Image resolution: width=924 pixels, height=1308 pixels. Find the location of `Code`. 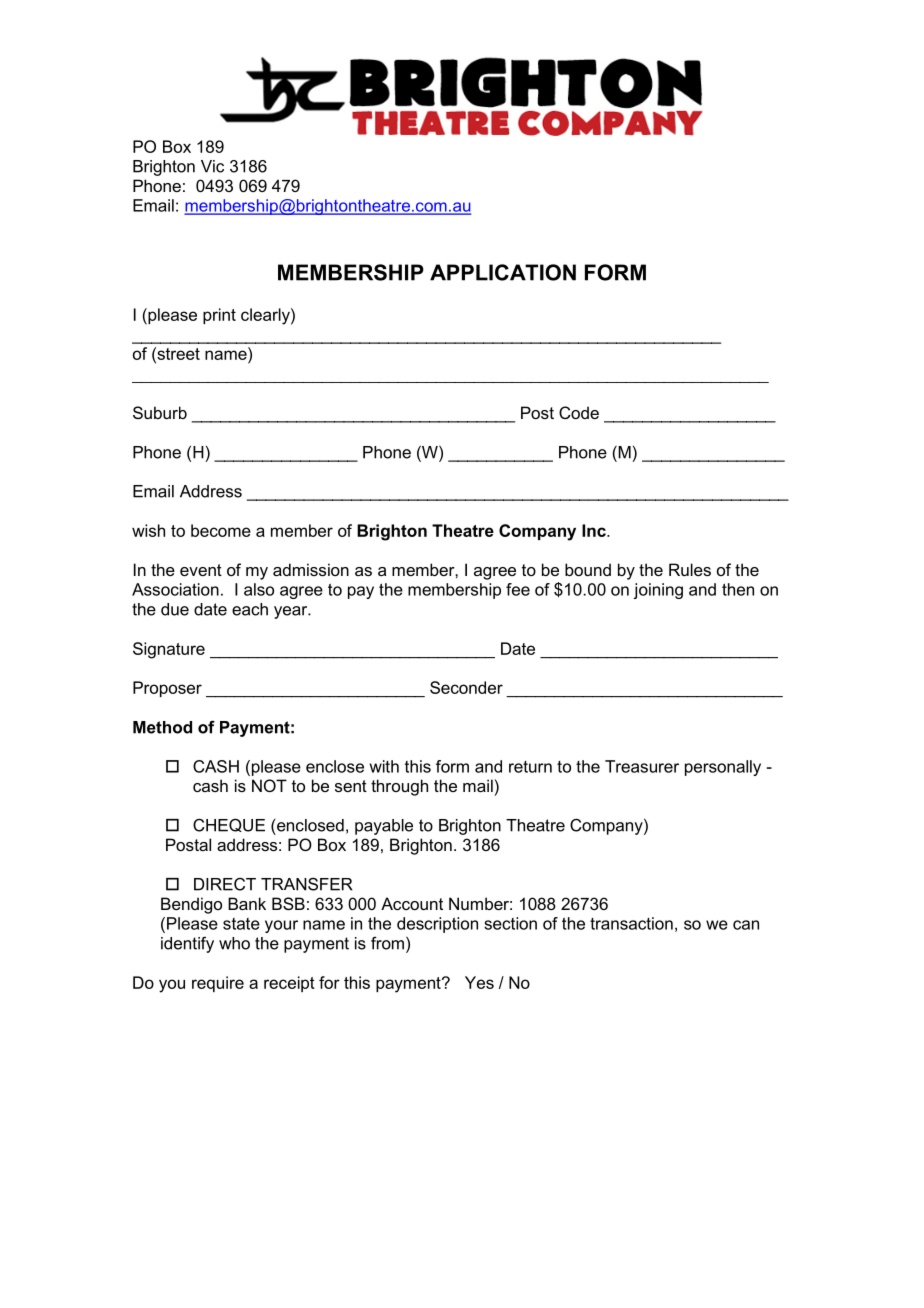

Code is located at coordinates (579, 412).
